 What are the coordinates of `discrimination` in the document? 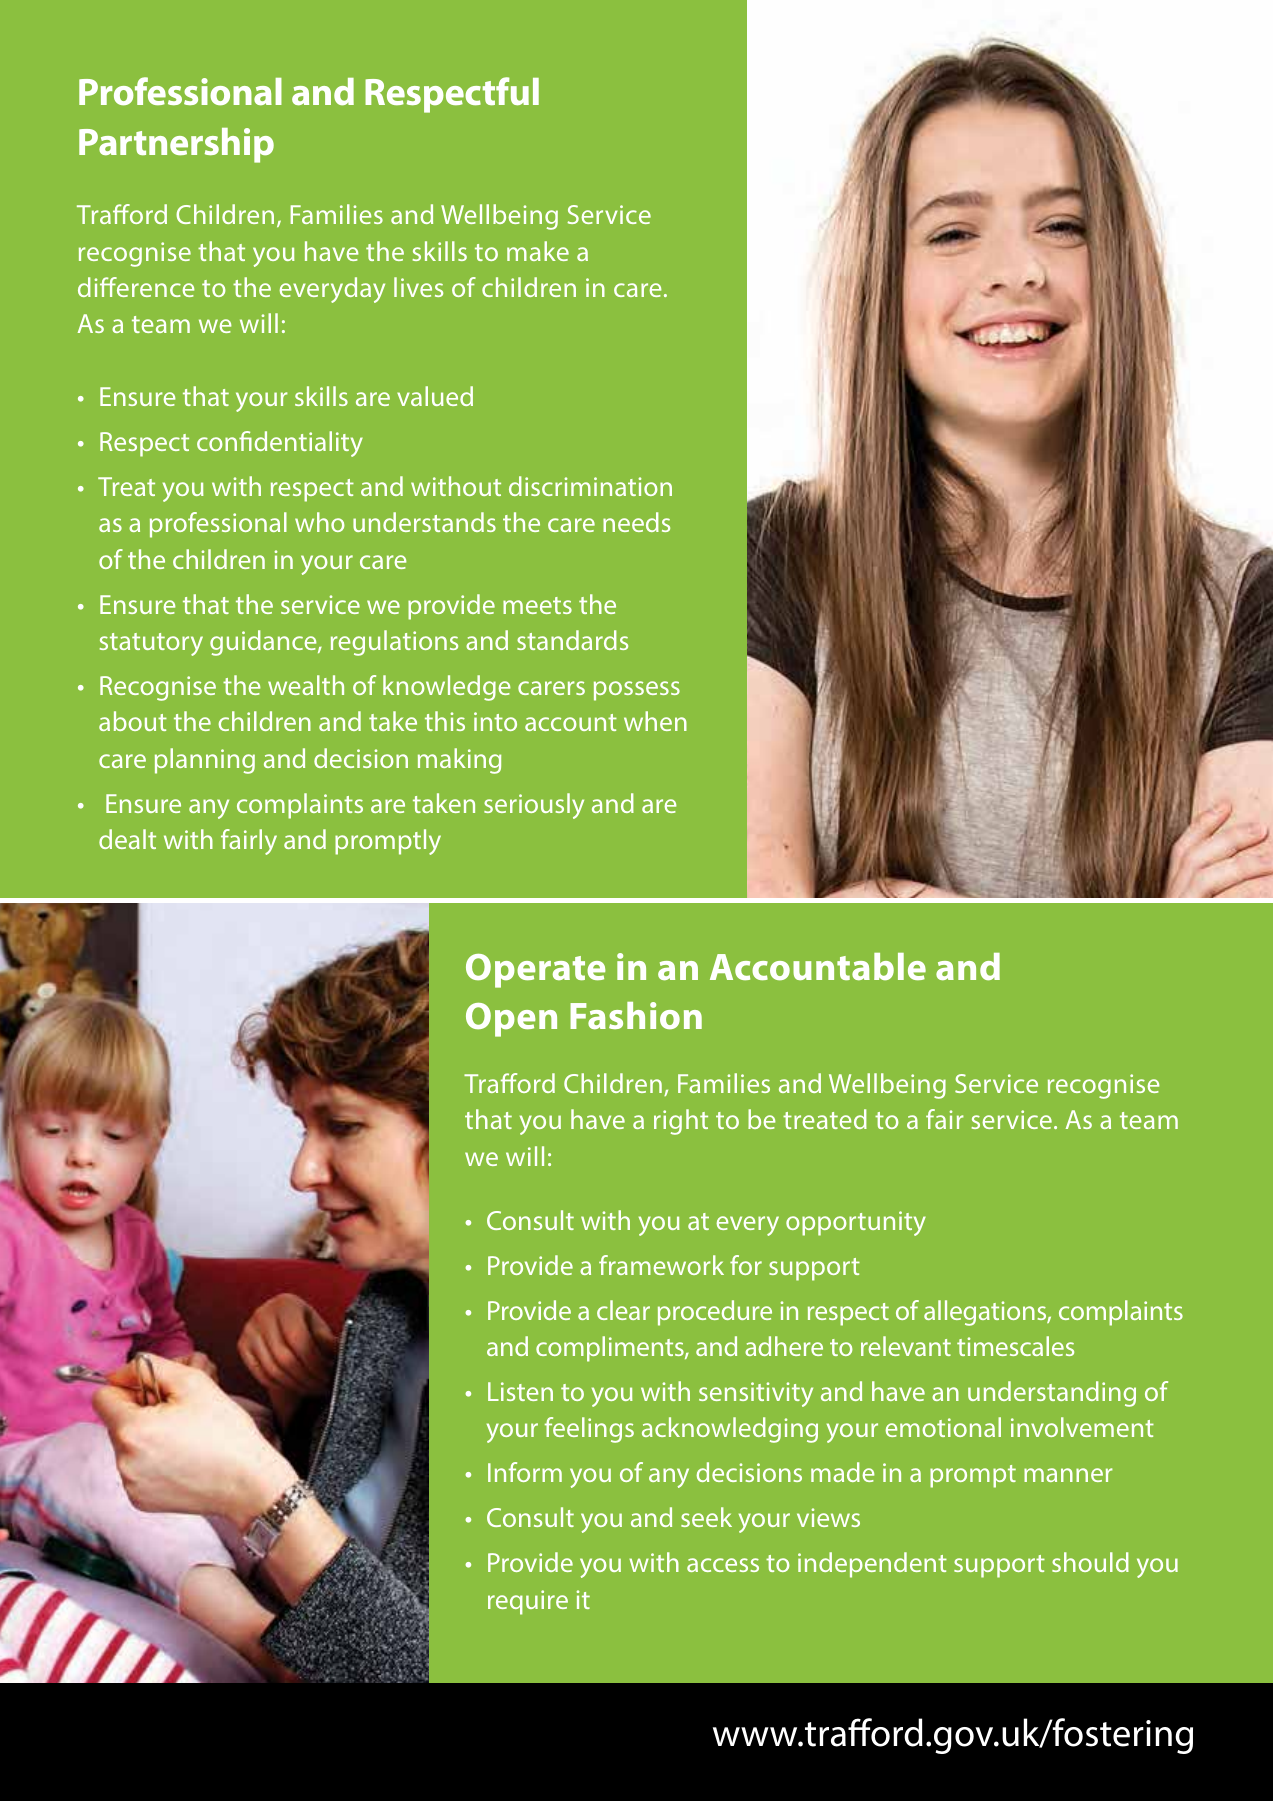 It's located at (590, 486).
